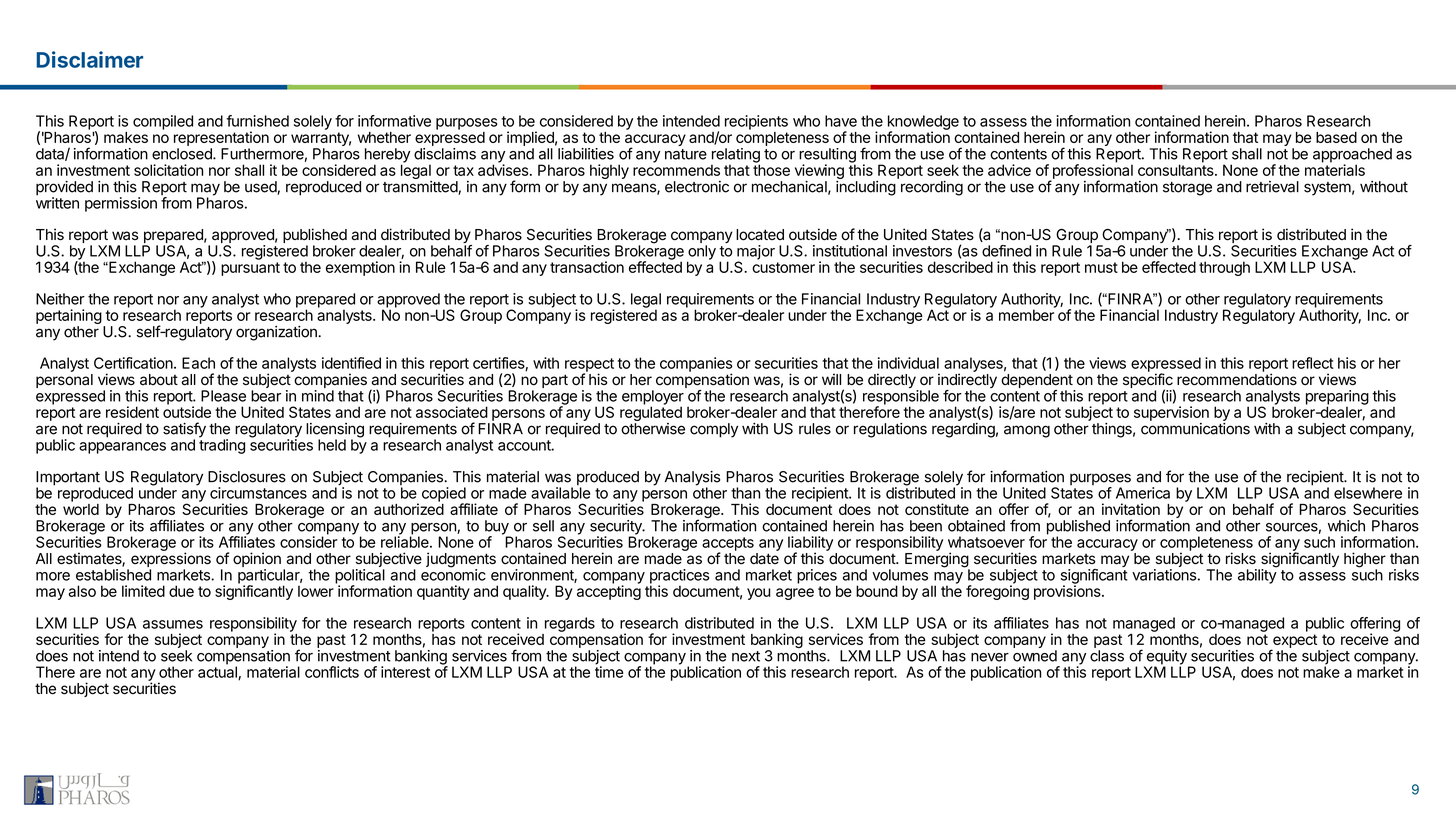 The height and width of the screenshot is (819, 1456). I want to click on based, so click(1336, 137).
